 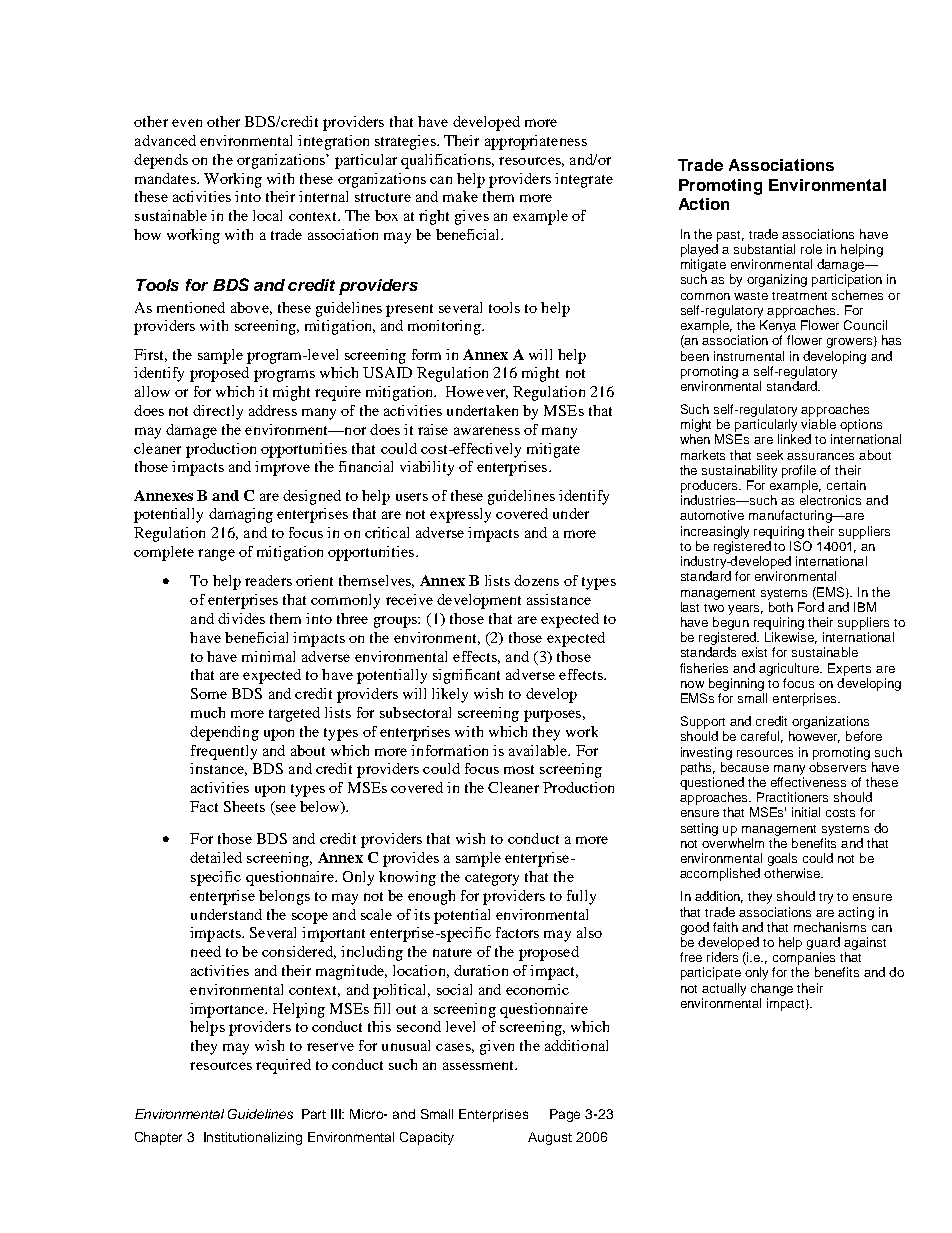 I want to click on mechanisms, so click(x=830, y=927).
